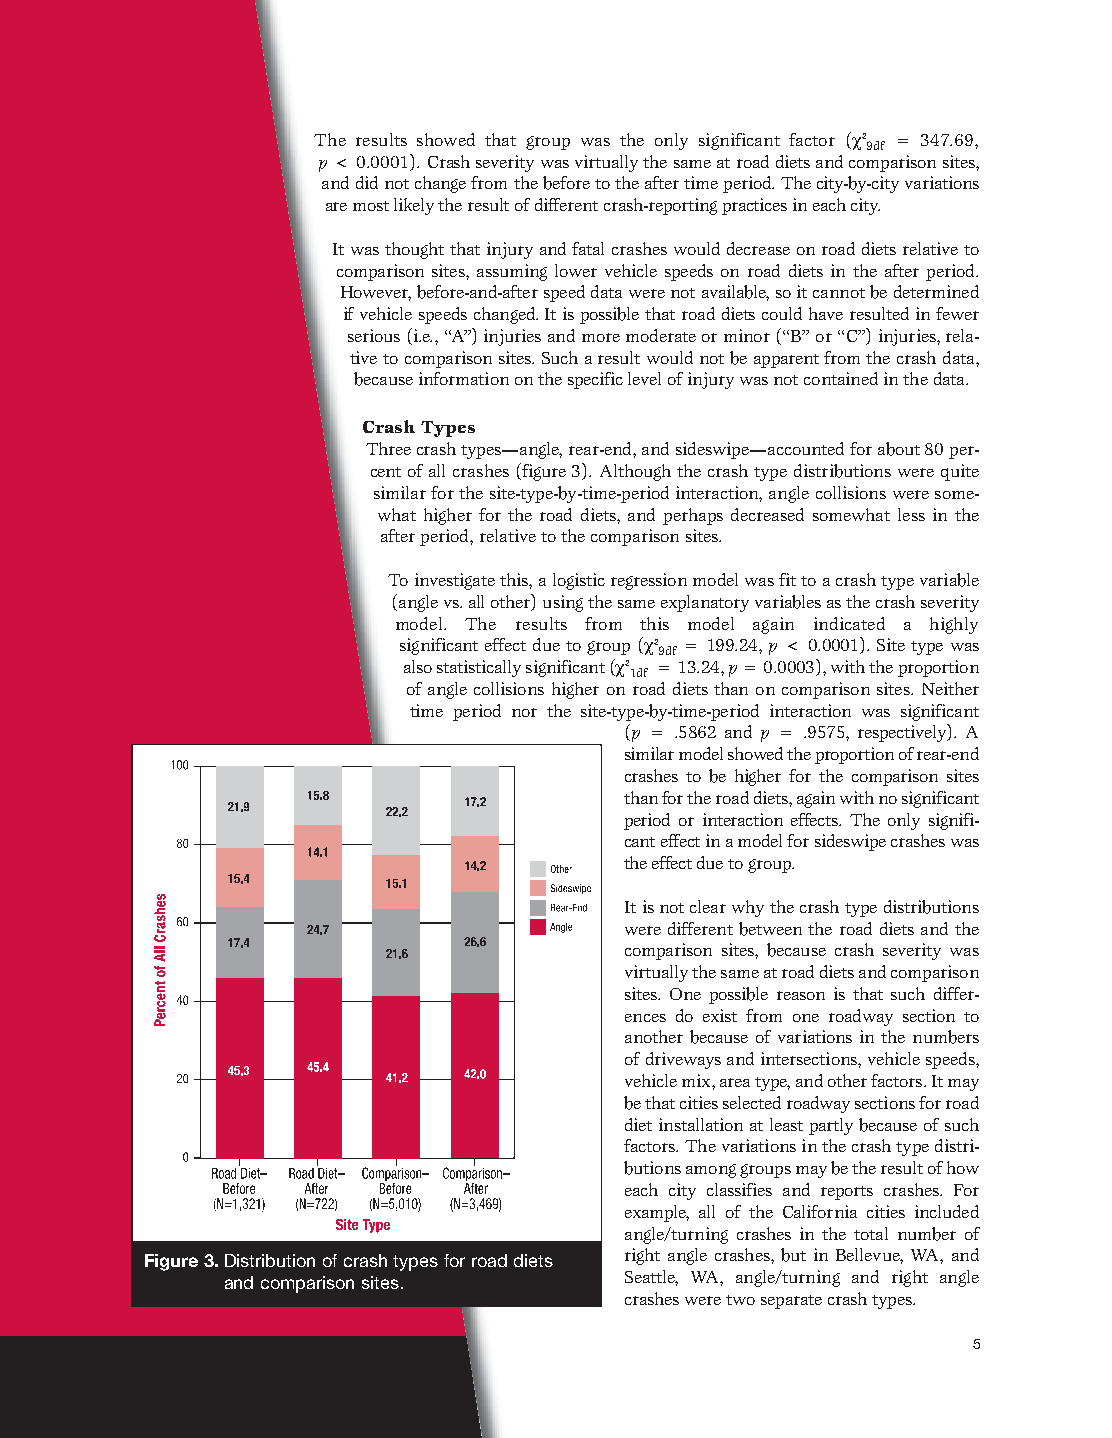 The image size is (1112, 1438). What do you see at coordinates (649, 581) in the image?
I see `regression` at bounding box center [649, 581].
